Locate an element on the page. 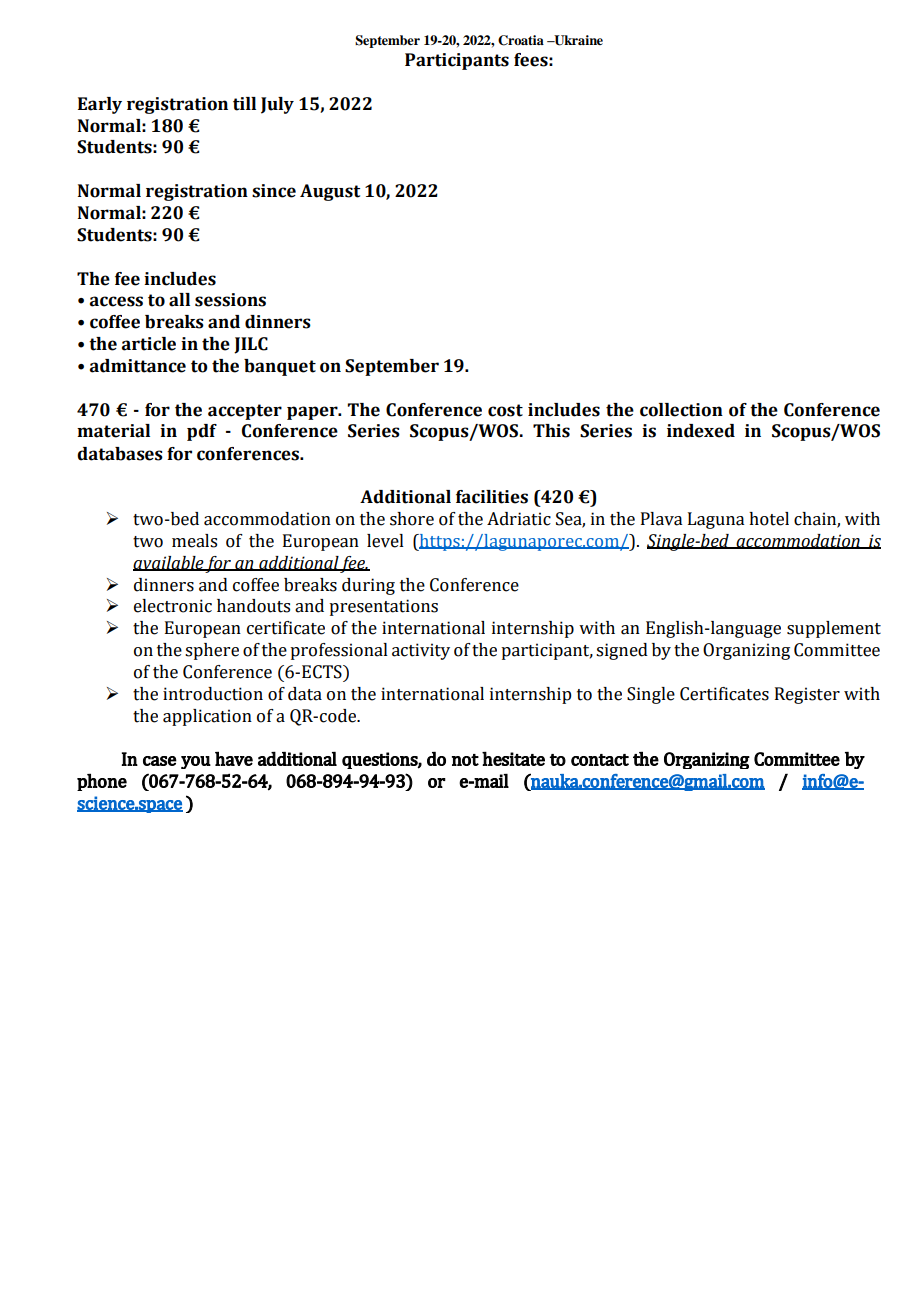  indexed is located at coordinates (701, 431).
